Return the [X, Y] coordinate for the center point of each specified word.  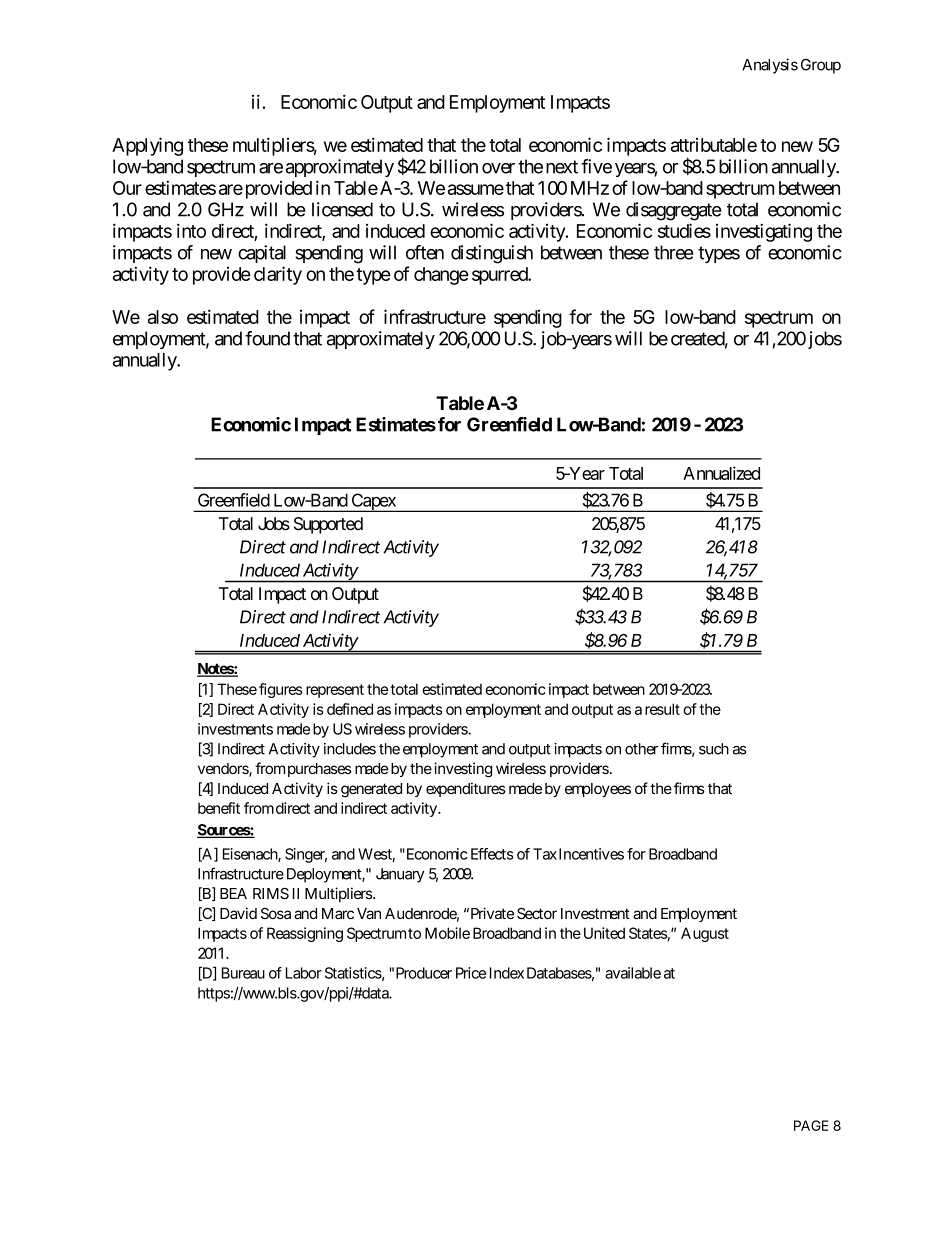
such [714, 749]
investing [463, 770]
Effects [492, 854]
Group [821, 66]
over [498, 168]
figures [281, 690]
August [705, 934]
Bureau [243, 973]
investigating [764, 232]
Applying [147, 146]
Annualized [721, 473]
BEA [233, 893]
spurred [500, 276]
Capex [373, 502]
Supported [328, 525]
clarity [278, 275]
